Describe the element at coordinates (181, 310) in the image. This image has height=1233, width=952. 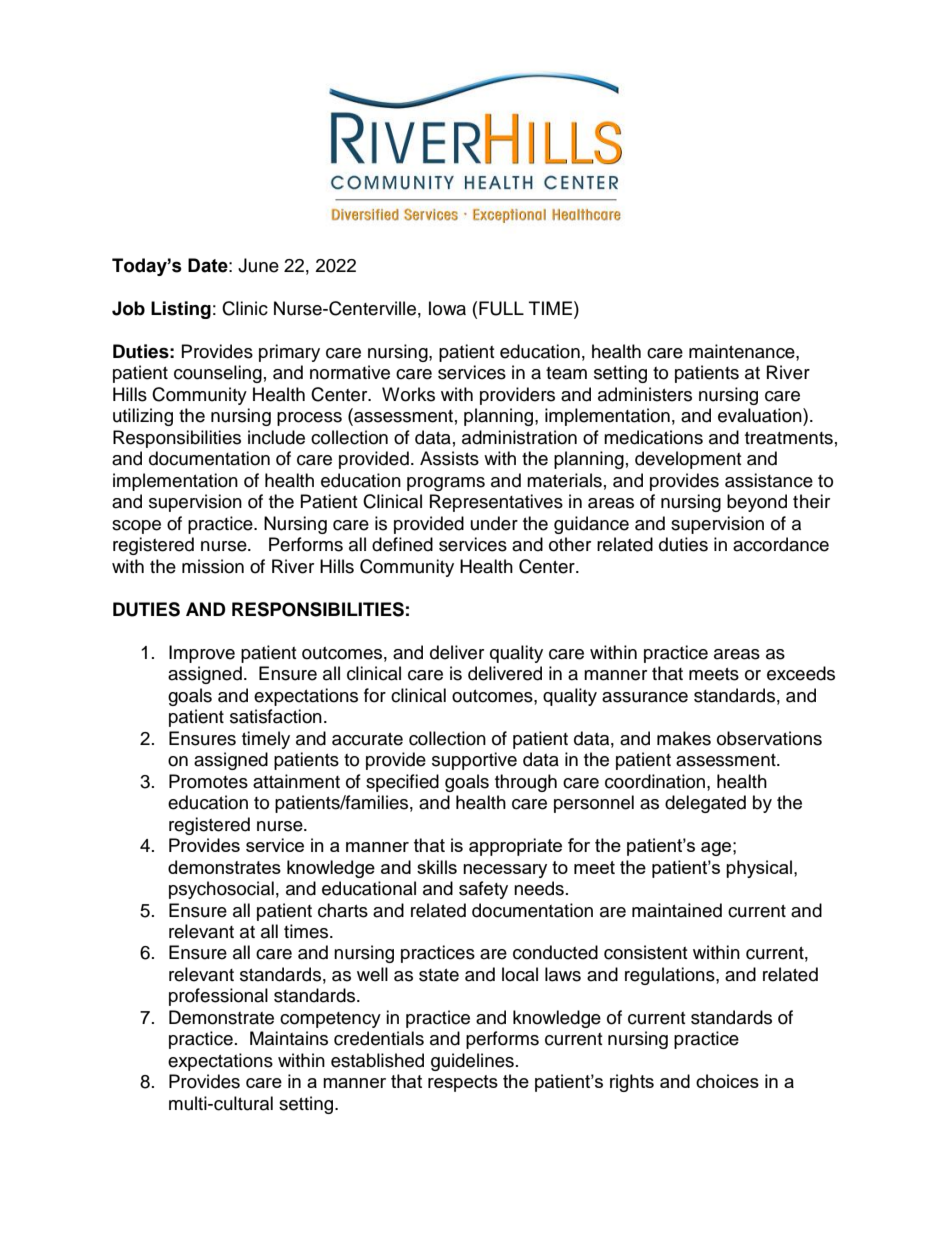
I see `Listing` at that location.
